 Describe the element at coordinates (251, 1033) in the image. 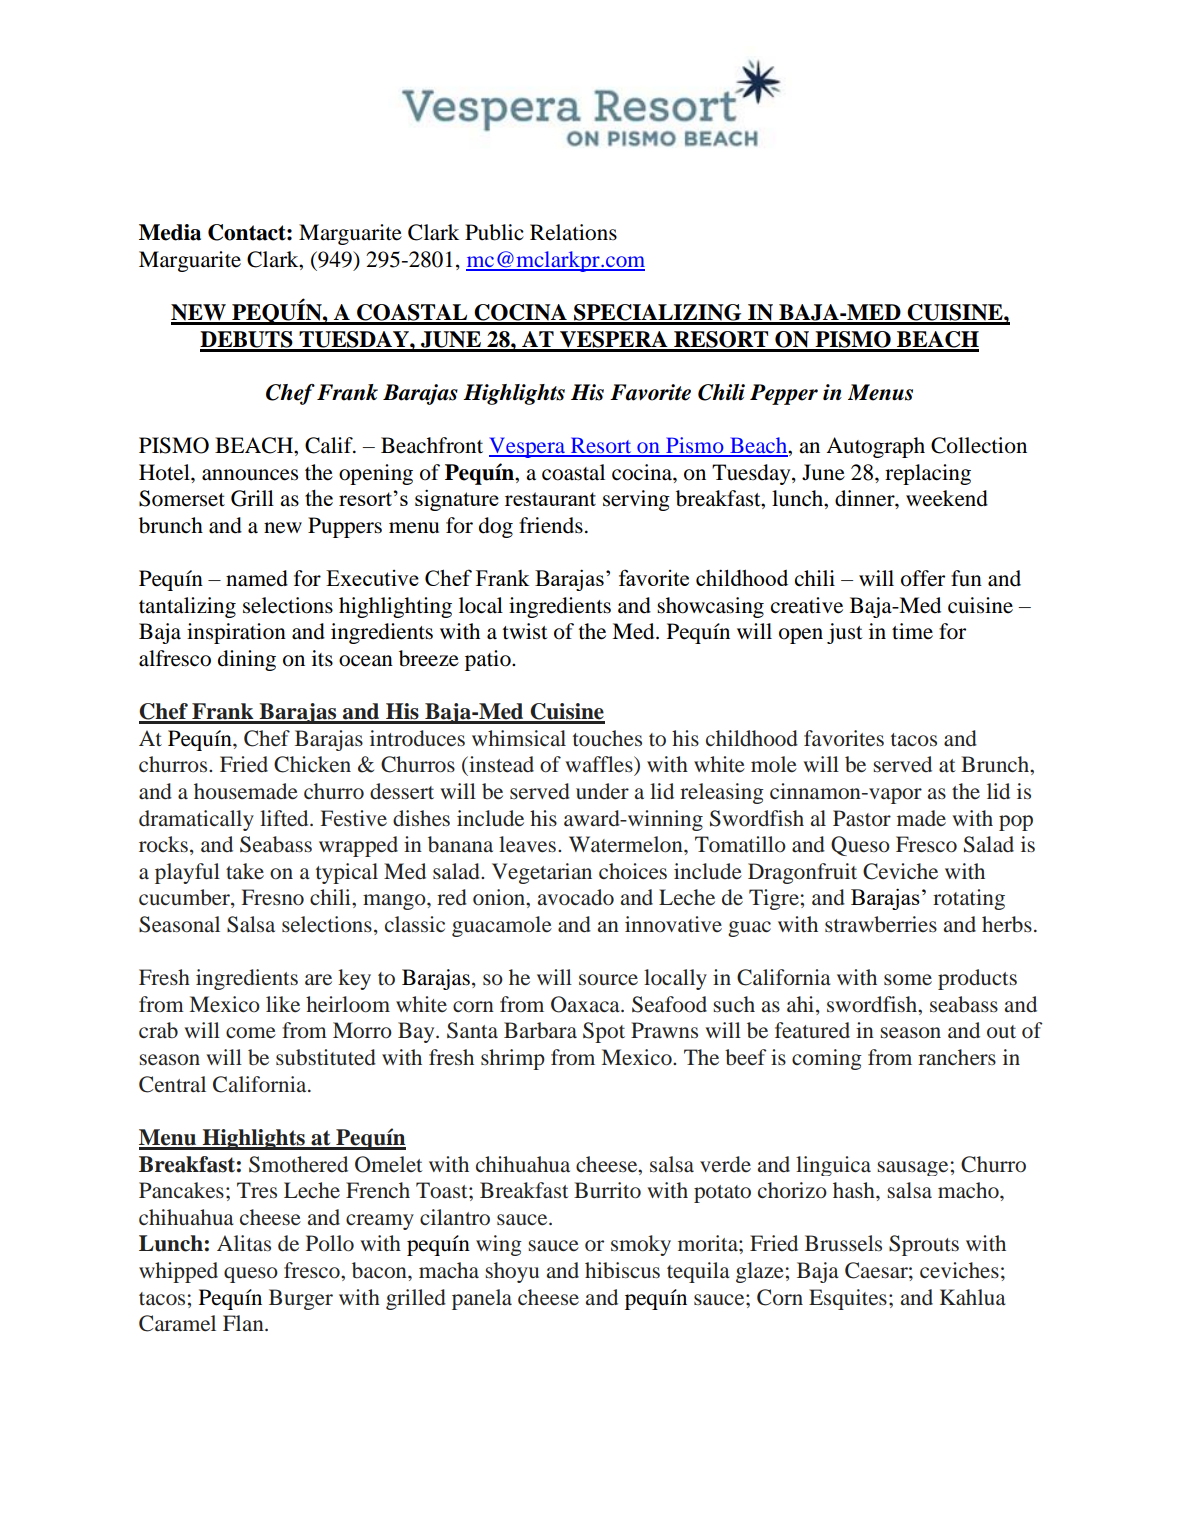

I see `come` at that location.
